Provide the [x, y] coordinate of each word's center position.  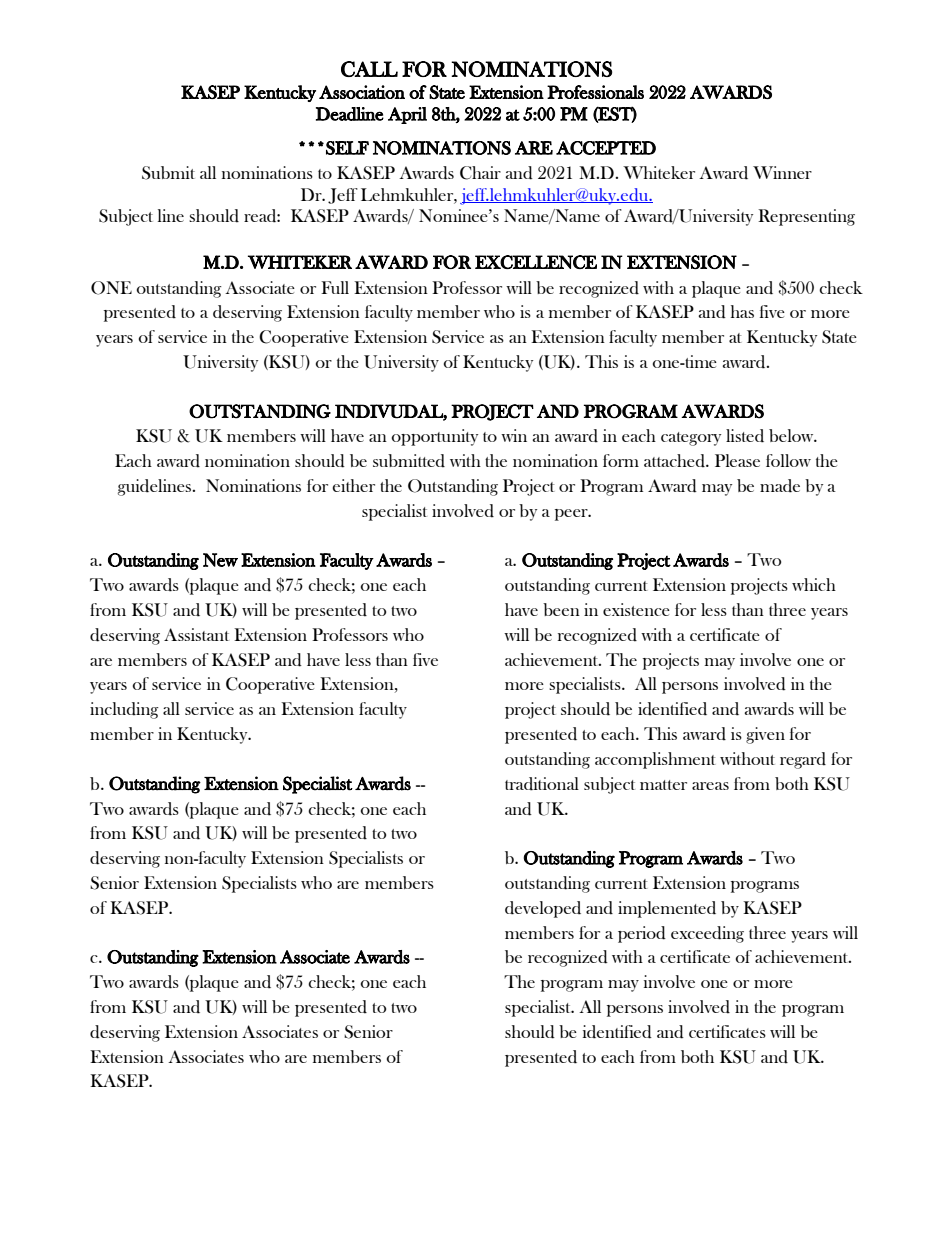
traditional [542, 784]
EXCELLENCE [536, 262]
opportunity [435, 437]
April [407, 115]
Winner [782, 172]
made [780, 486]
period [642, 934]
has [742, 311]
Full [335, 287]
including [124, 710]
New [220, 560]
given [765, 735]
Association [362, 92]
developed [543, 909]
